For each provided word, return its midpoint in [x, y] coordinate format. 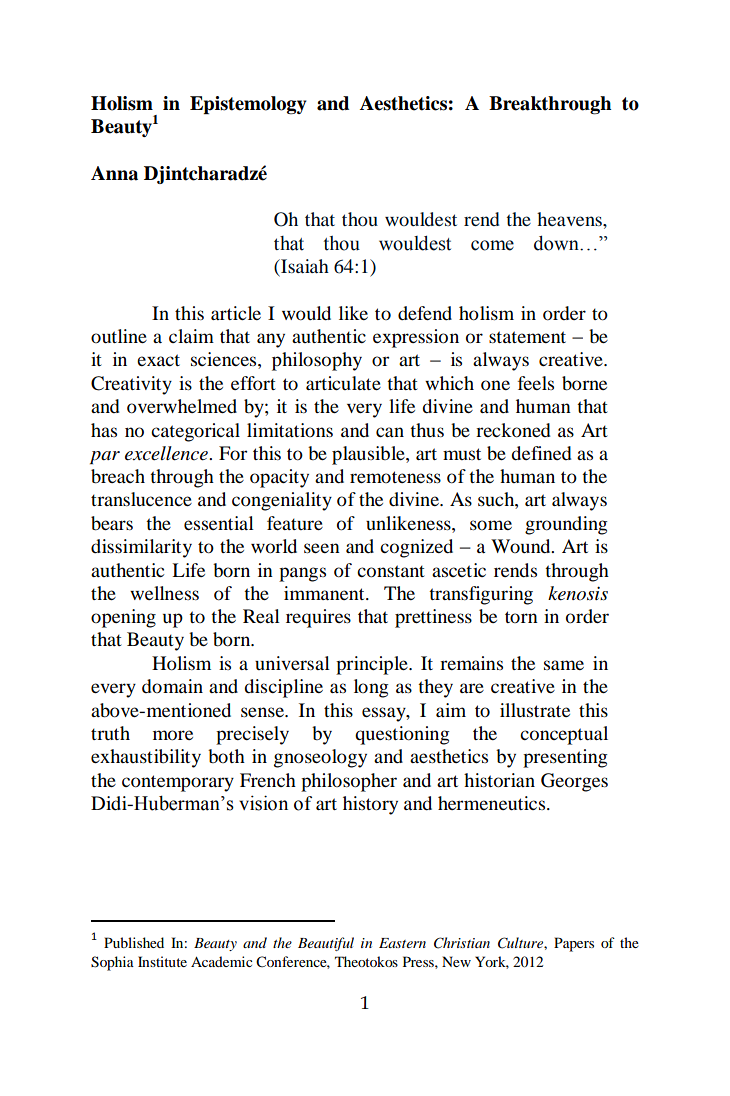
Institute [162, 961]
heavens [570, 219]
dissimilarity [141, 548]
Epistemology [248, 105]
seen [322, 548]
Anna [114, 173]
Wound [522, 546]
